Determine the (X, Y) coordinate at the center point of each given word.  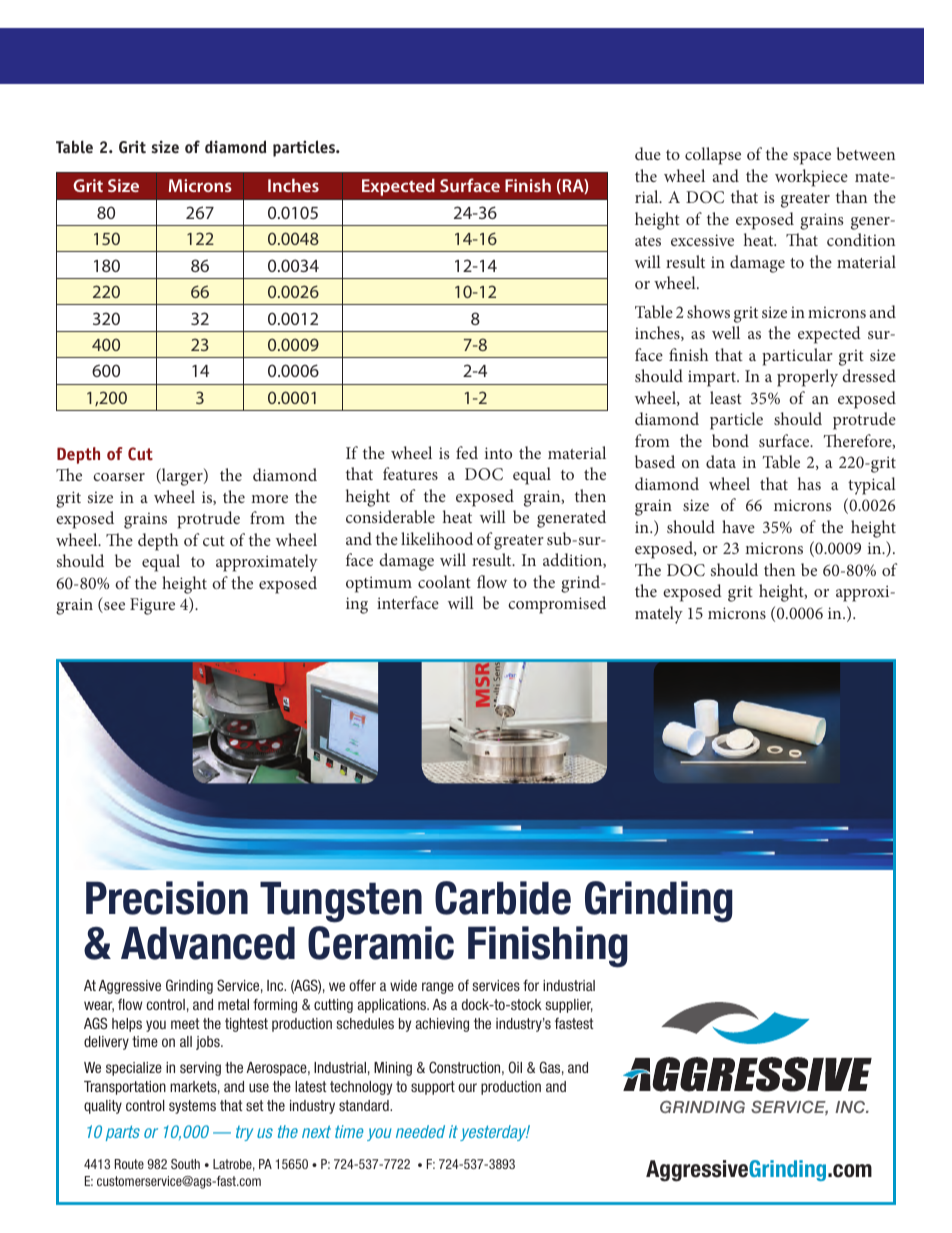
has (809, 483)
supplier (569, 1006)
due (648, 153)
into (498, 453)
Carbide (503, 898)
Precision (167, 898)
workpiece (811, 178)
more (269, 499)
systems (192, 1107)
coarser (119, 477)
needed (420, 1131)
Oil (515, 1067)
